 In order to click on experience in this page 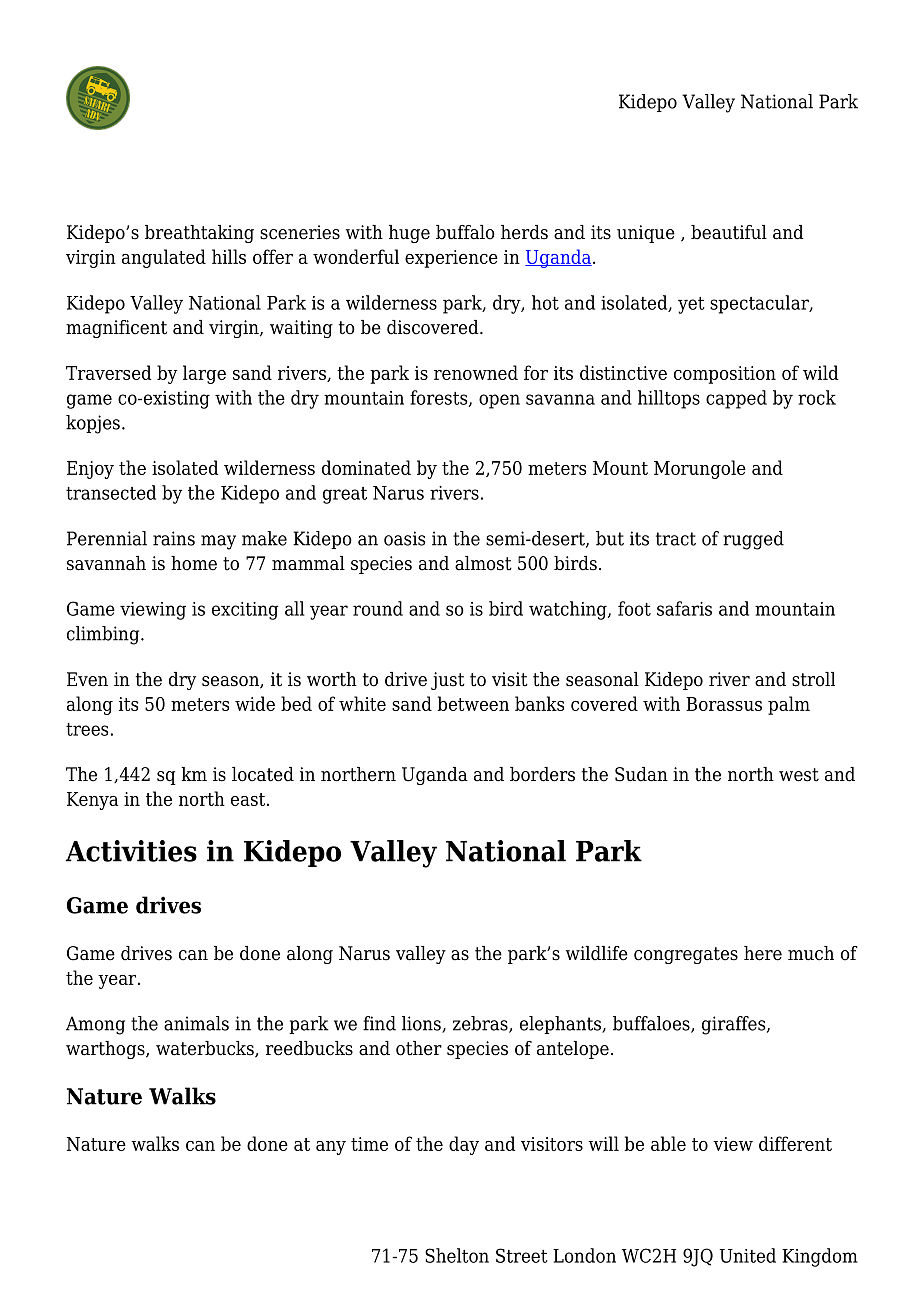, I will do `click(451, 259)`.
